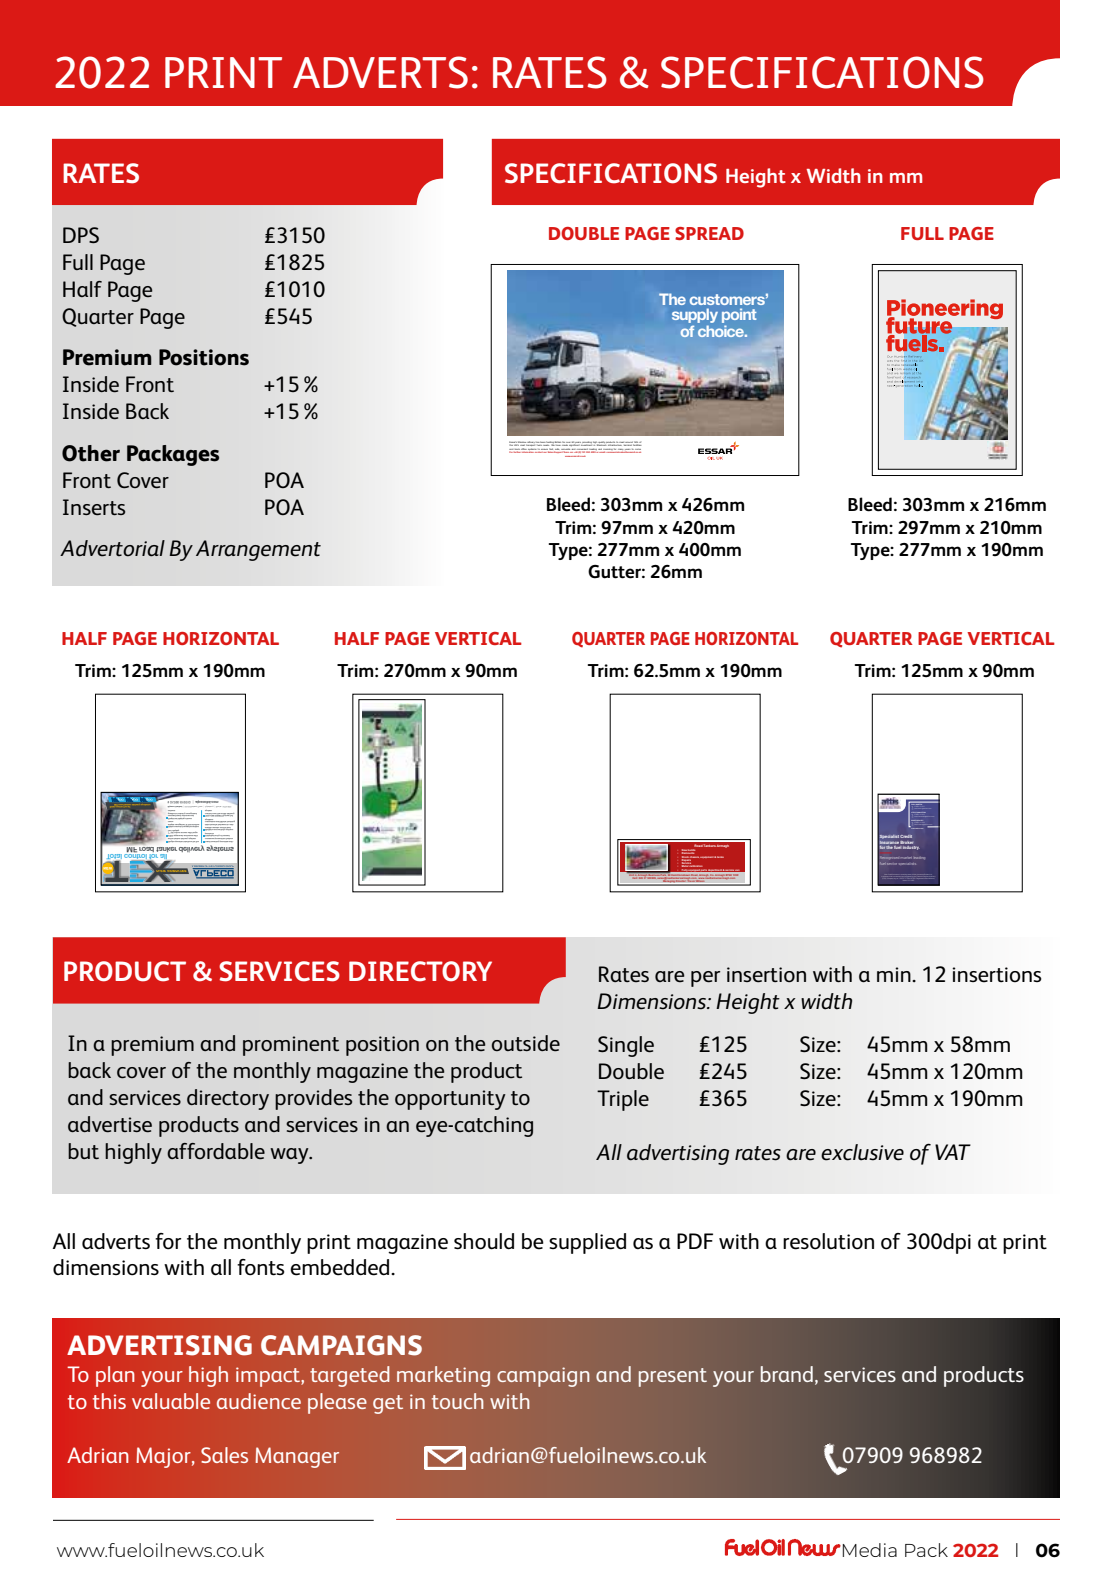 The image size is (1113, 1574). I want to click on Media, so click(870, 1550).
